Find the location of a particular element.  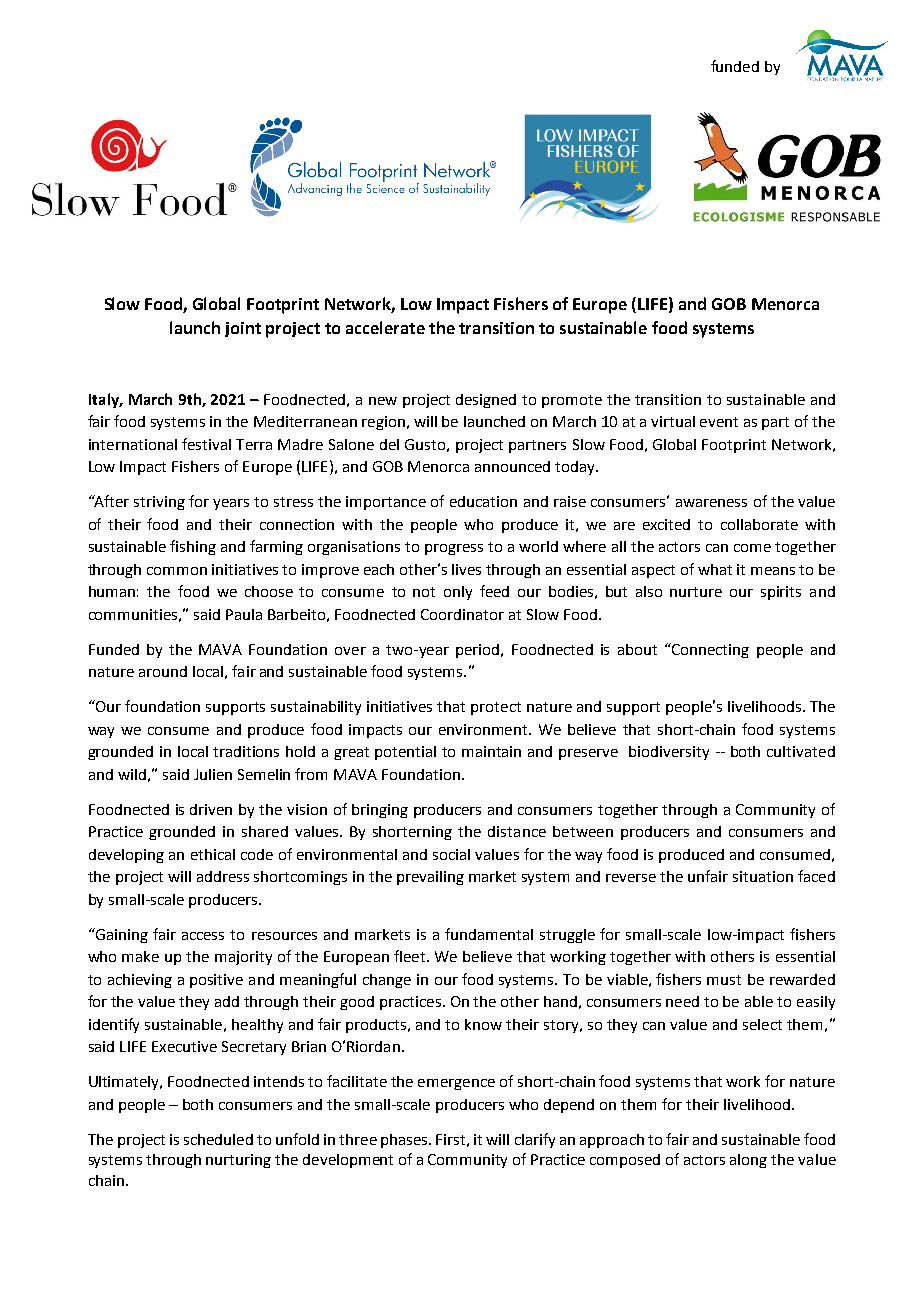

maintain is located at coordinates (491, 751).
